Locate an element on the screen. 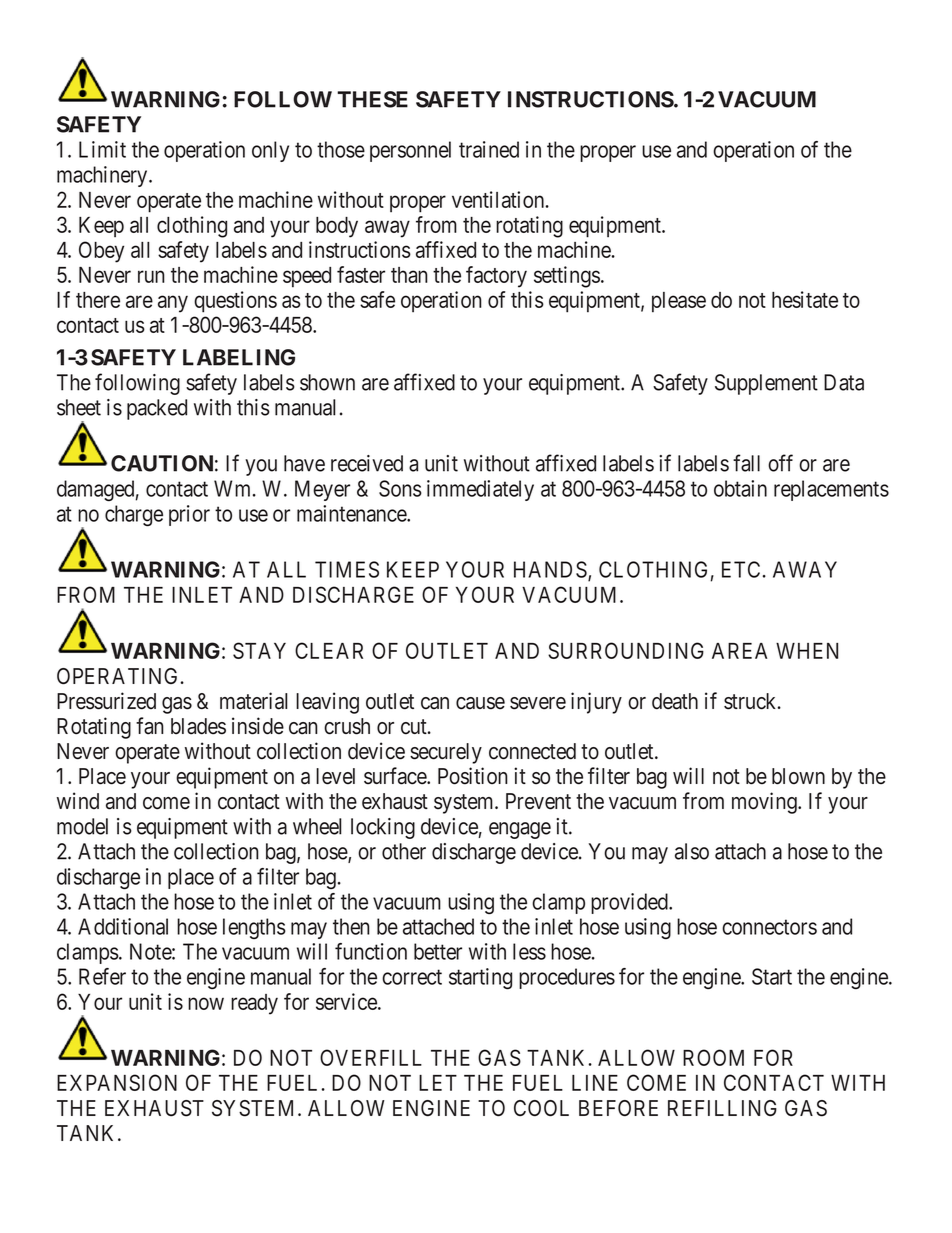 The width and height of the screenshot is (952, 1233). model is located at coordinates (82, 826).
